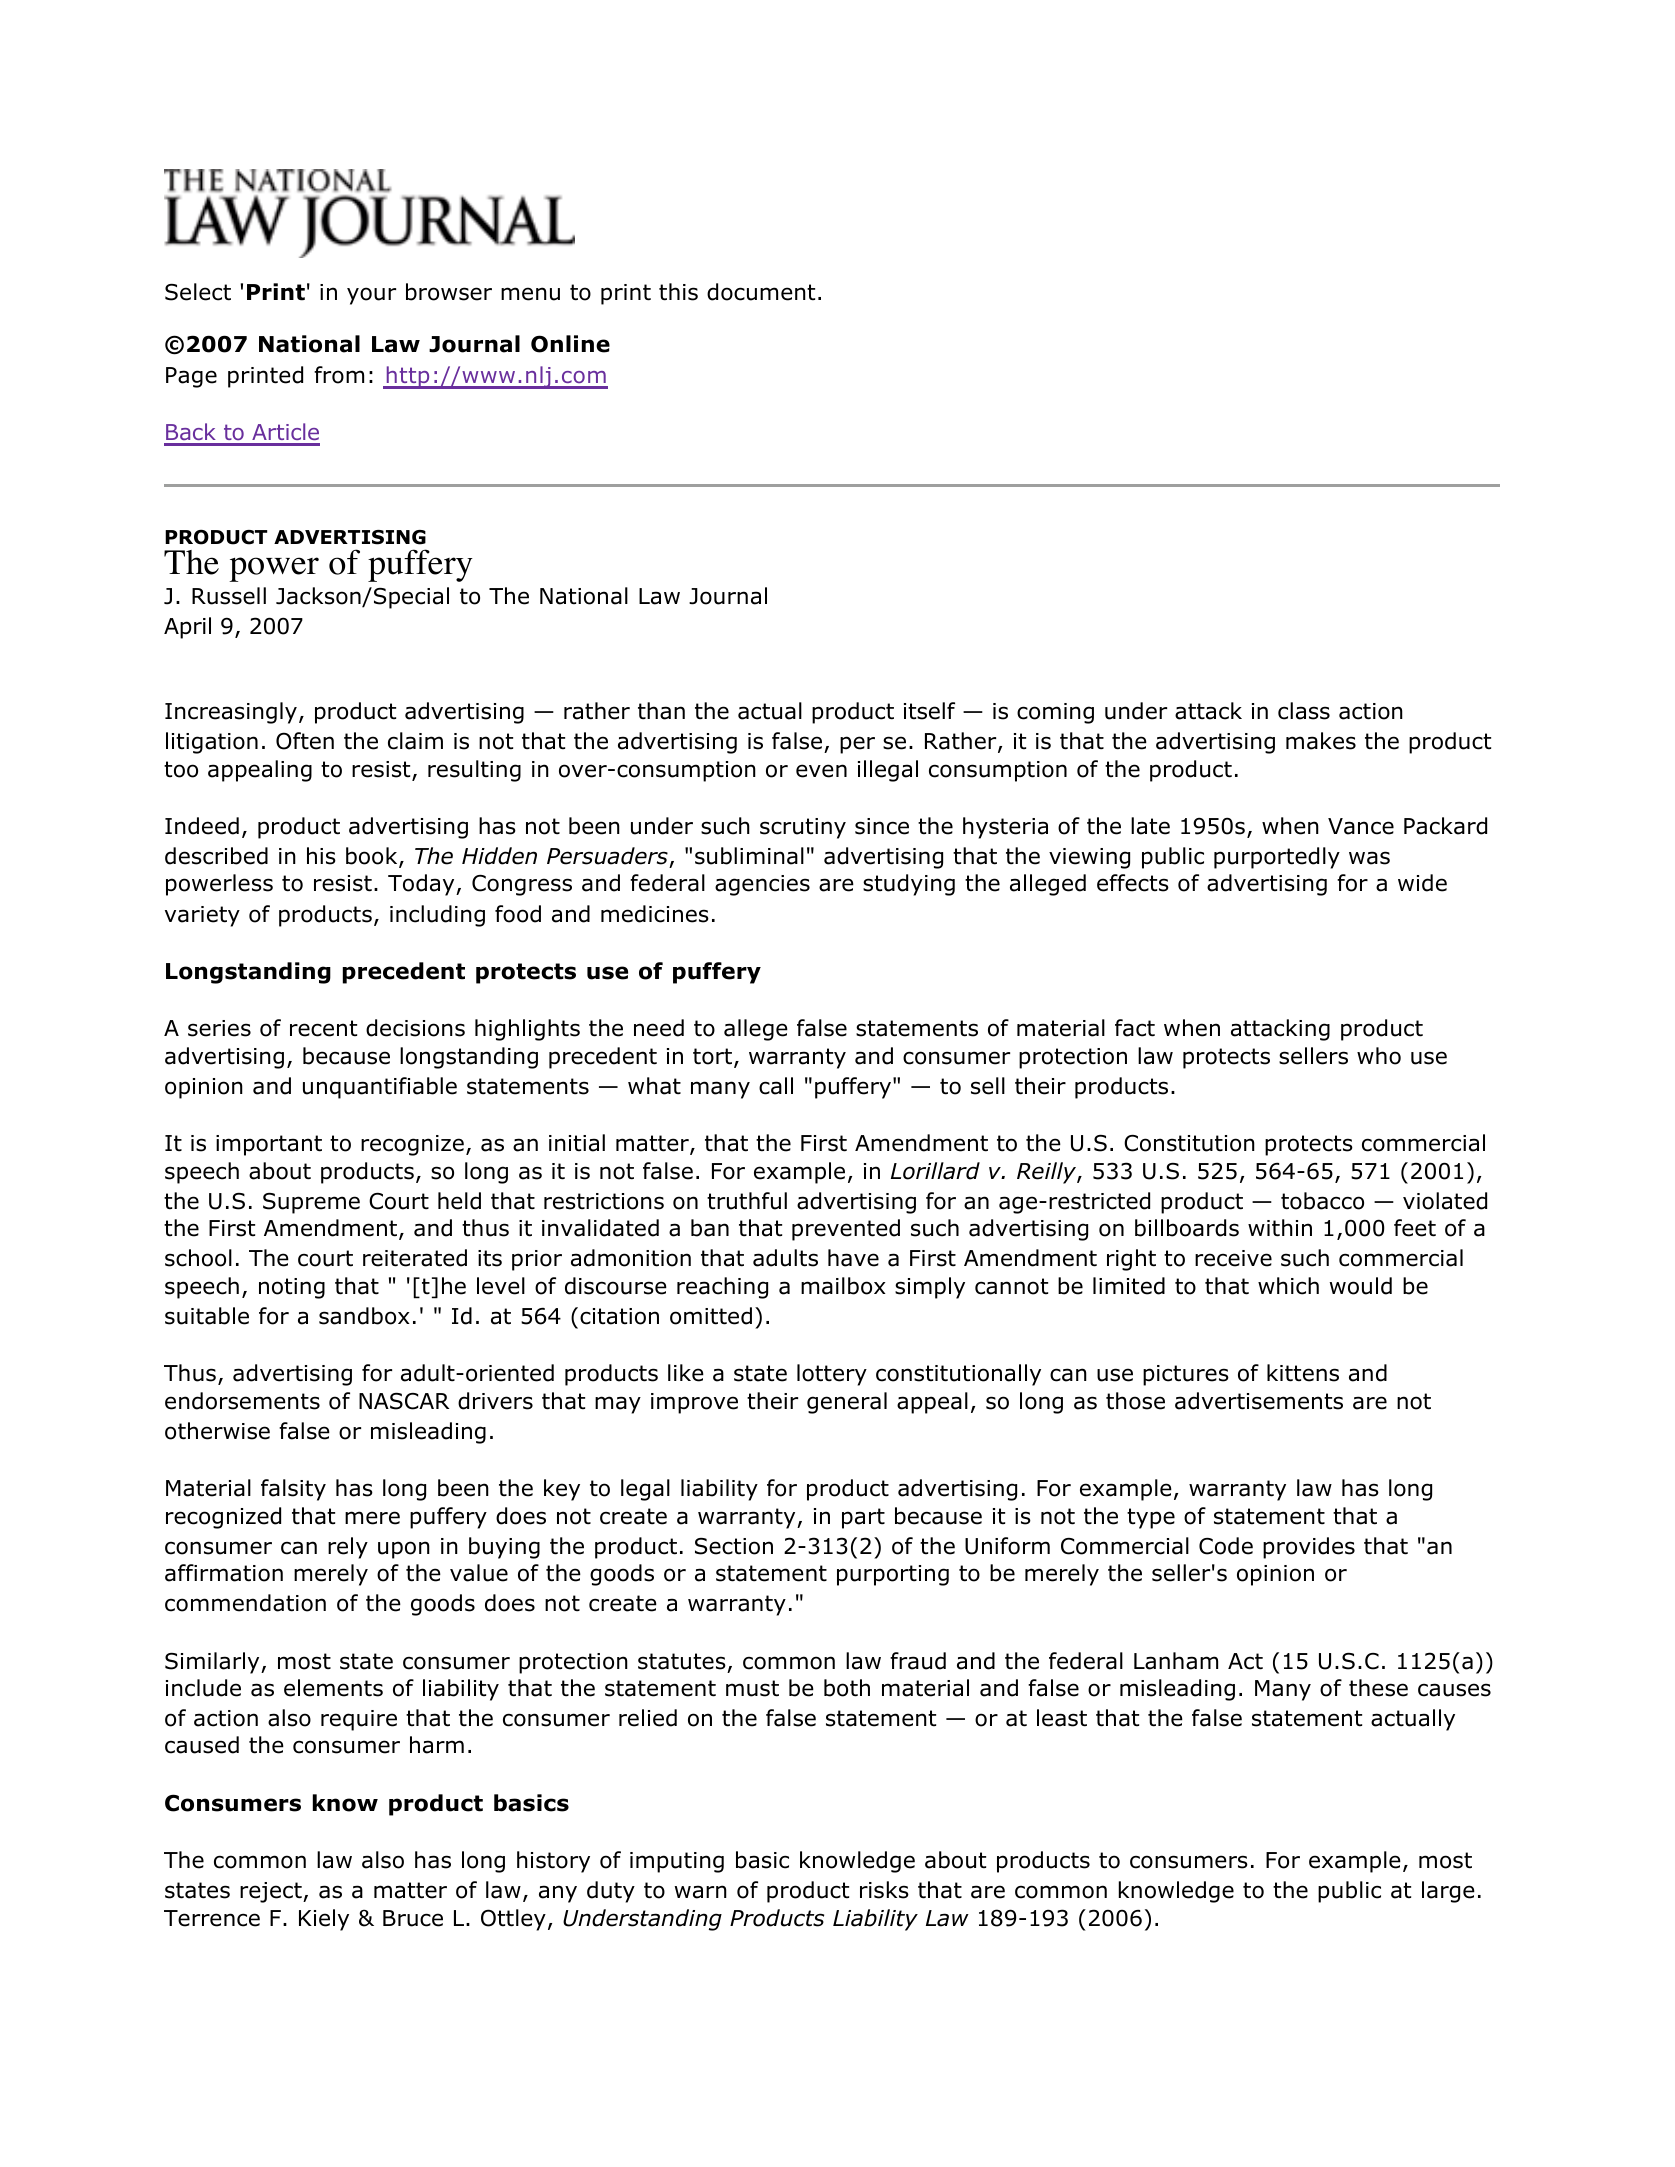 This document has width=1675, height=2167. Describe the element at coordinates (1304, 711) in the document. I see `class` at that location.
